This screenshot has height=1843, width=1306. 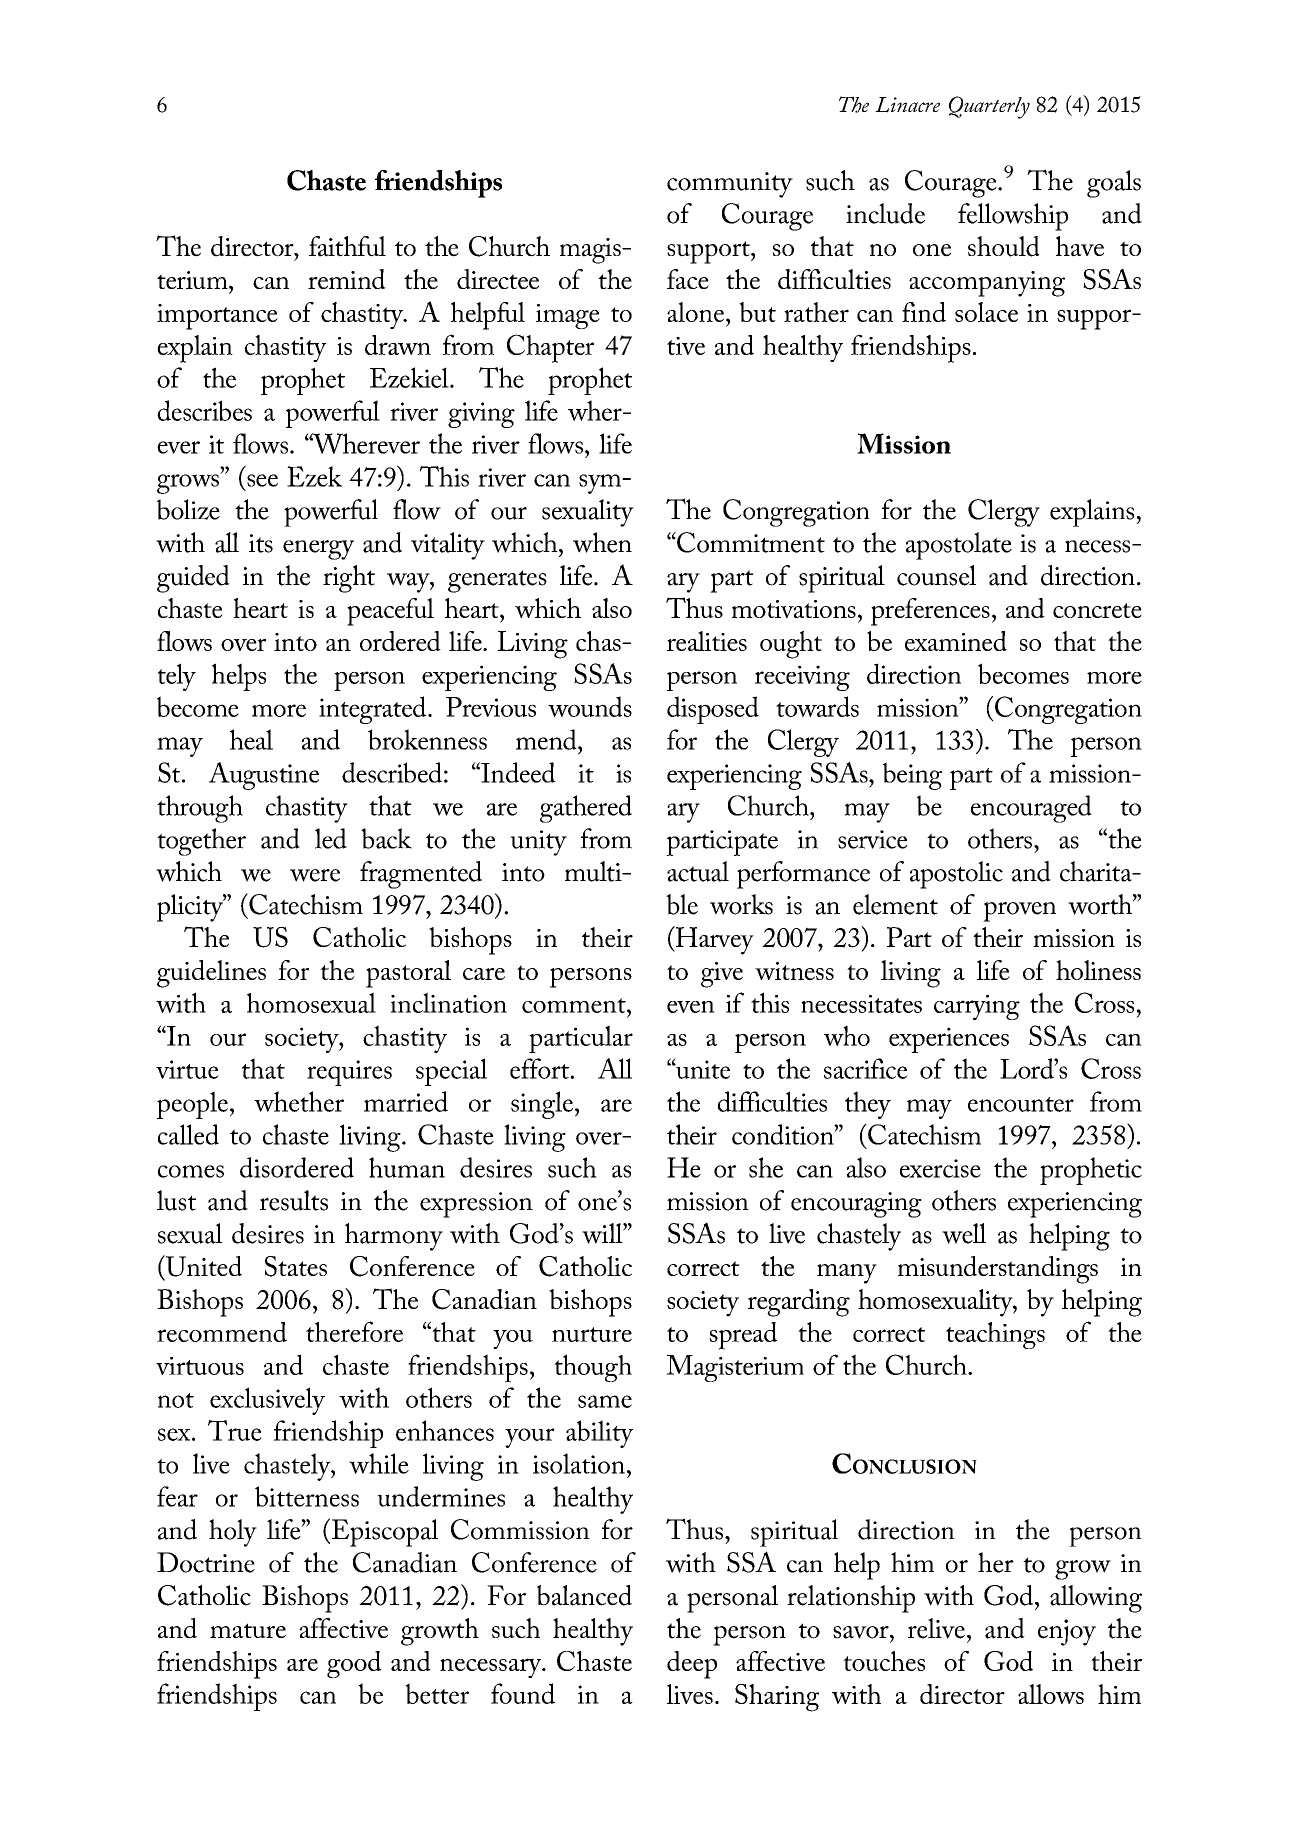 What do you see at coordinates (248, 1630) in the screenshot?
I see `mature` at bounding box center [248, 1630].
